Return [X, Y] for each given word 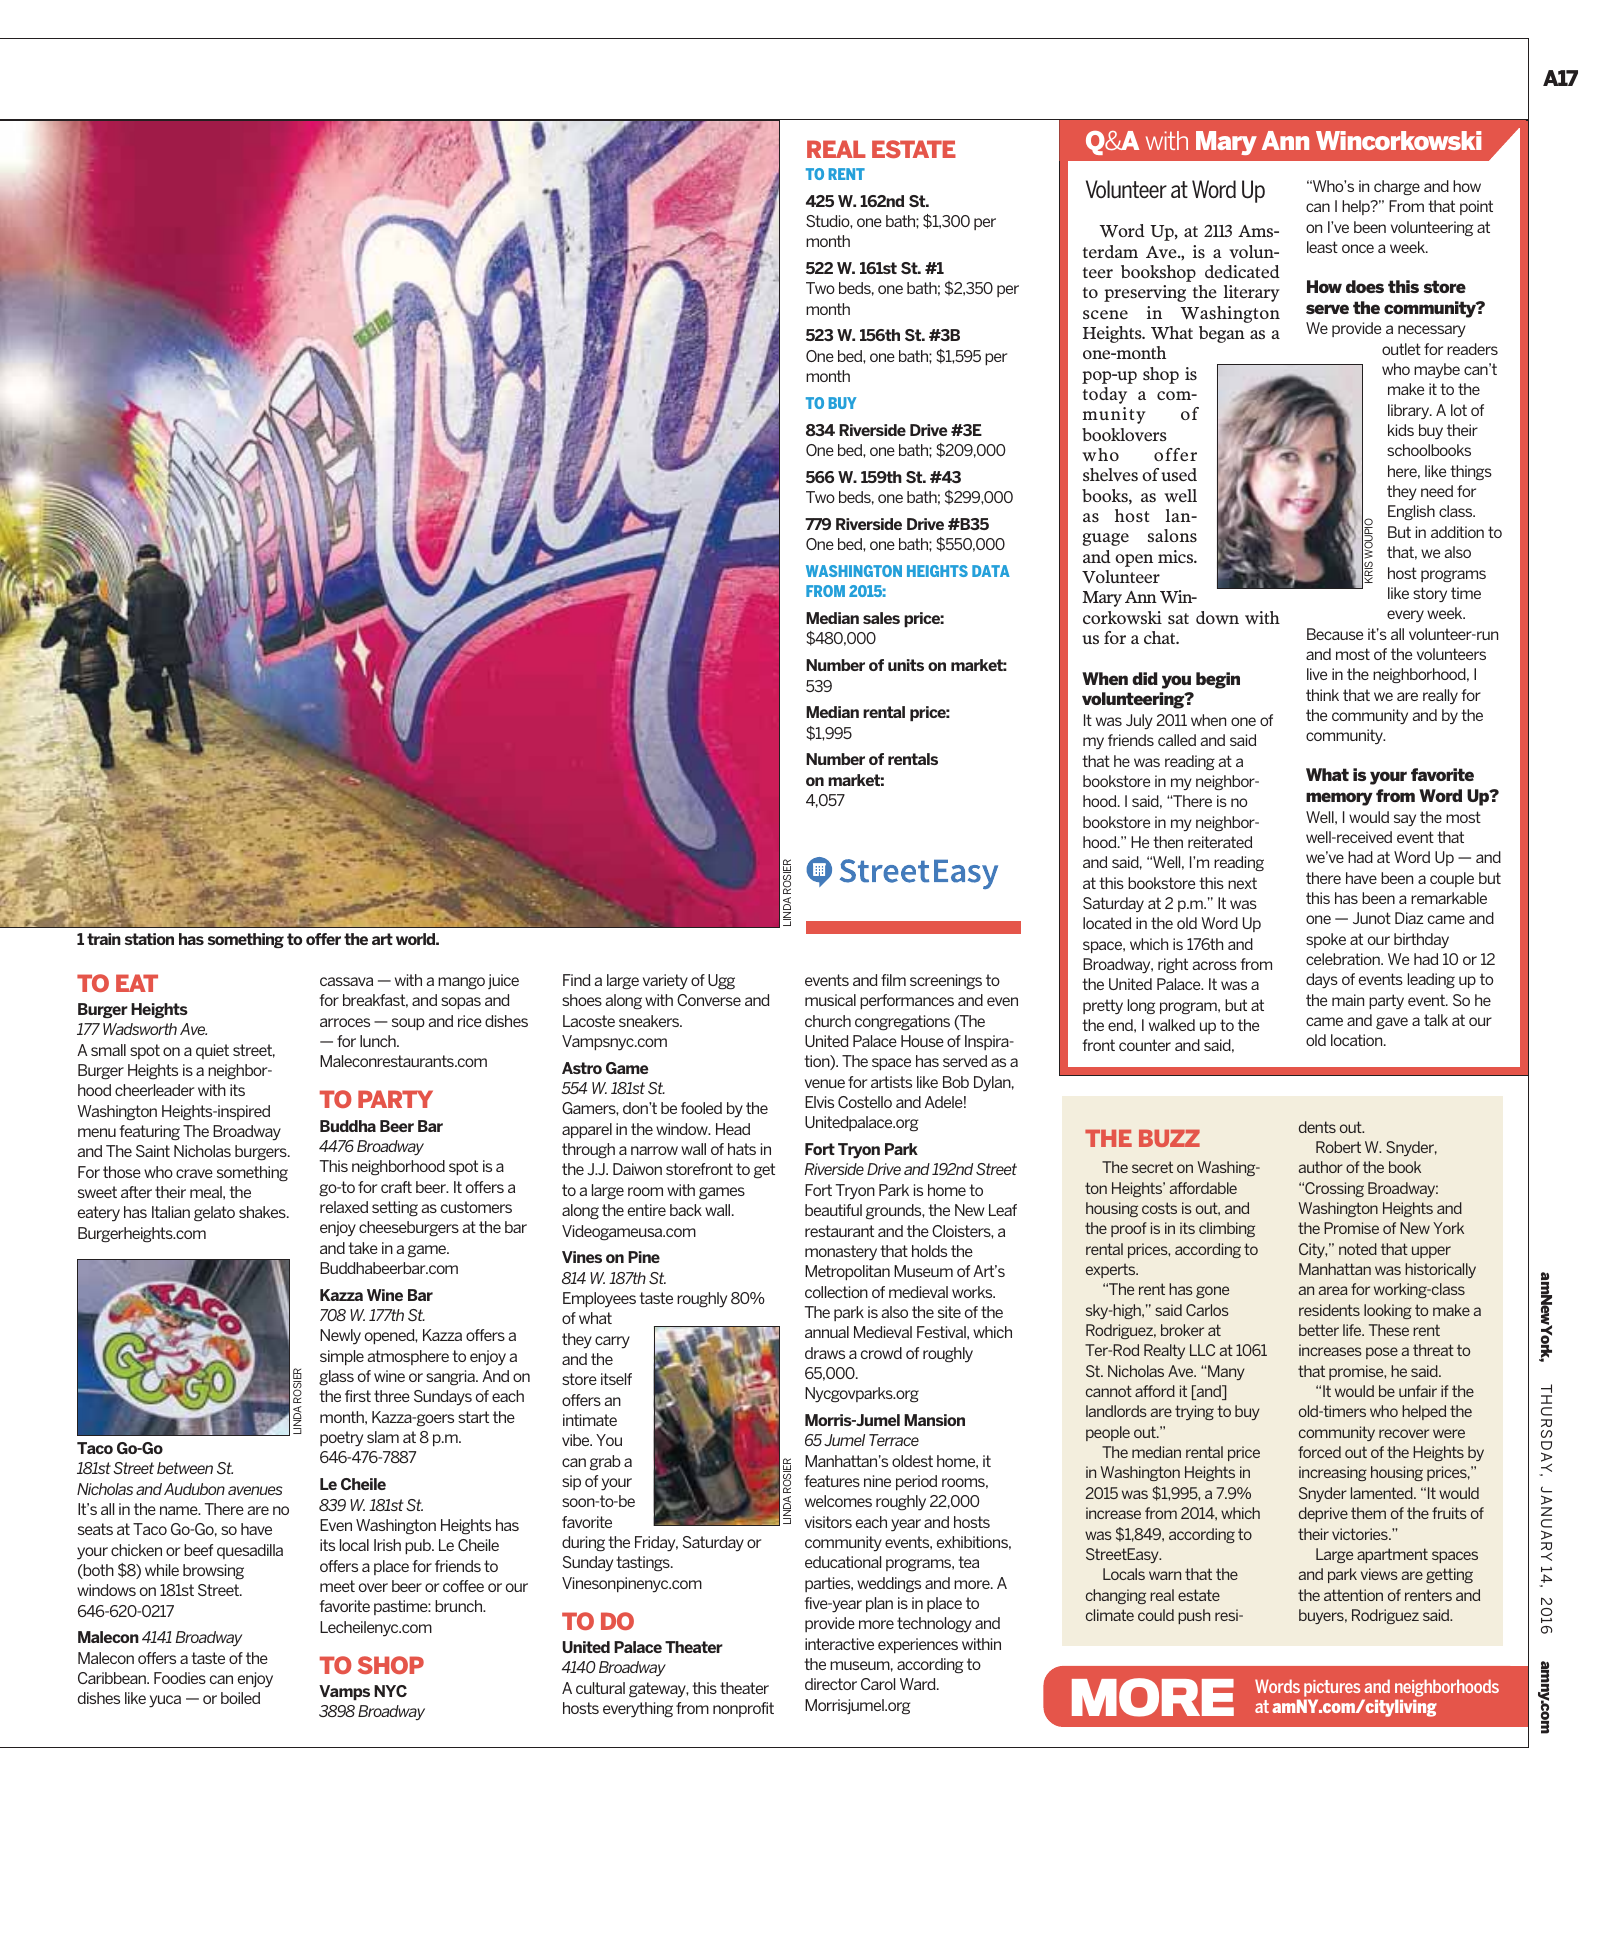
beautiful [833, 1210]
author [1321, 1167]
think [1322, 695]
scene [1105, 314]
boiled [240, 1698]
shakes [263, 1212]
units [906, 665]
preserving [1145, 293]
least [1322, 247]
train [104, 939]
